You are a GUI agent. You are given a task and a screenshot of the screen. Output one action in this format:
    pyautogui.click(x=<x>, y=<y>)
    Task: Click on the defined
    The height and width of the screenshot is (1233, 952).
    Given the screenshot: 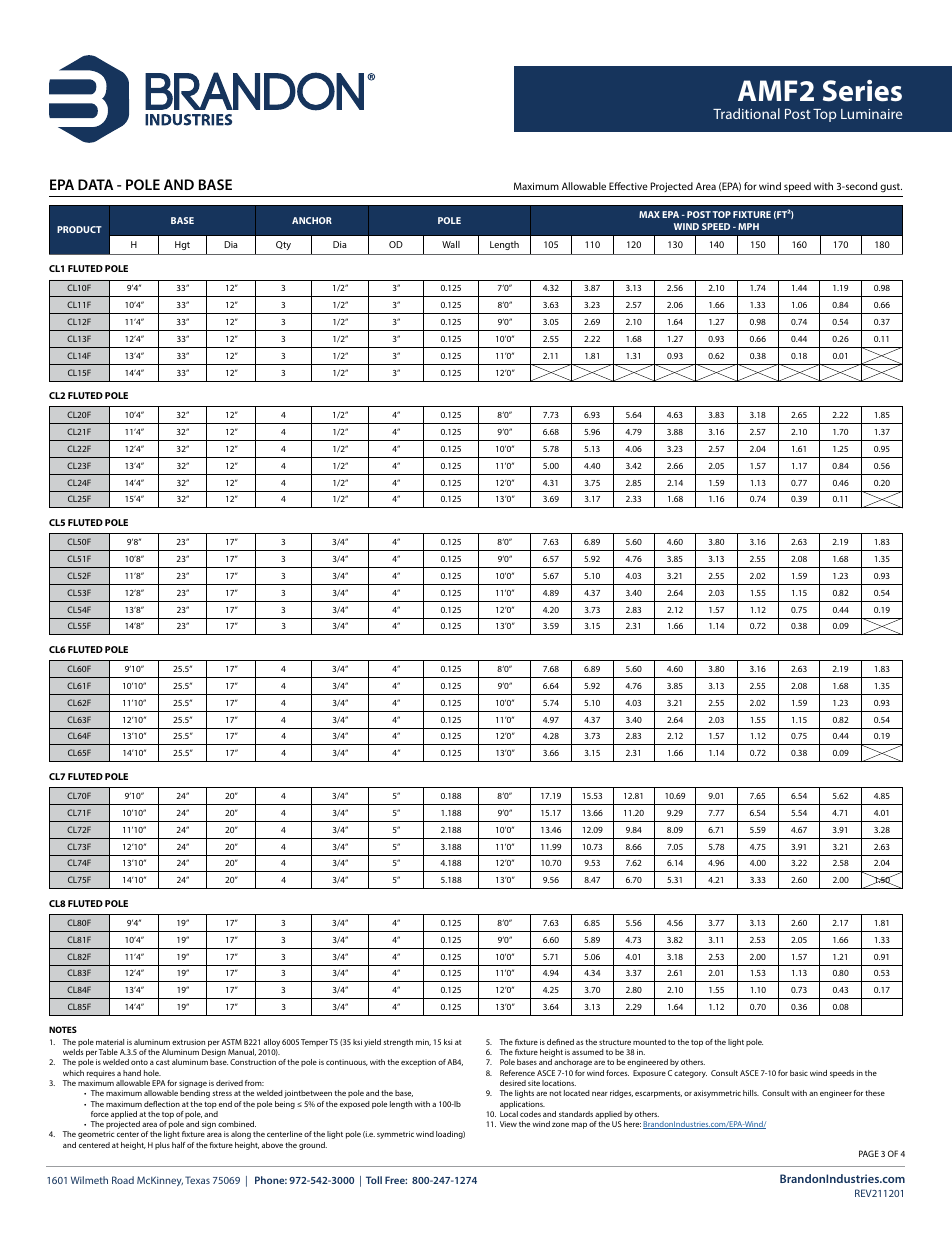 What is the action you would take?
    pyautogui.click(x=560, y=1042)
